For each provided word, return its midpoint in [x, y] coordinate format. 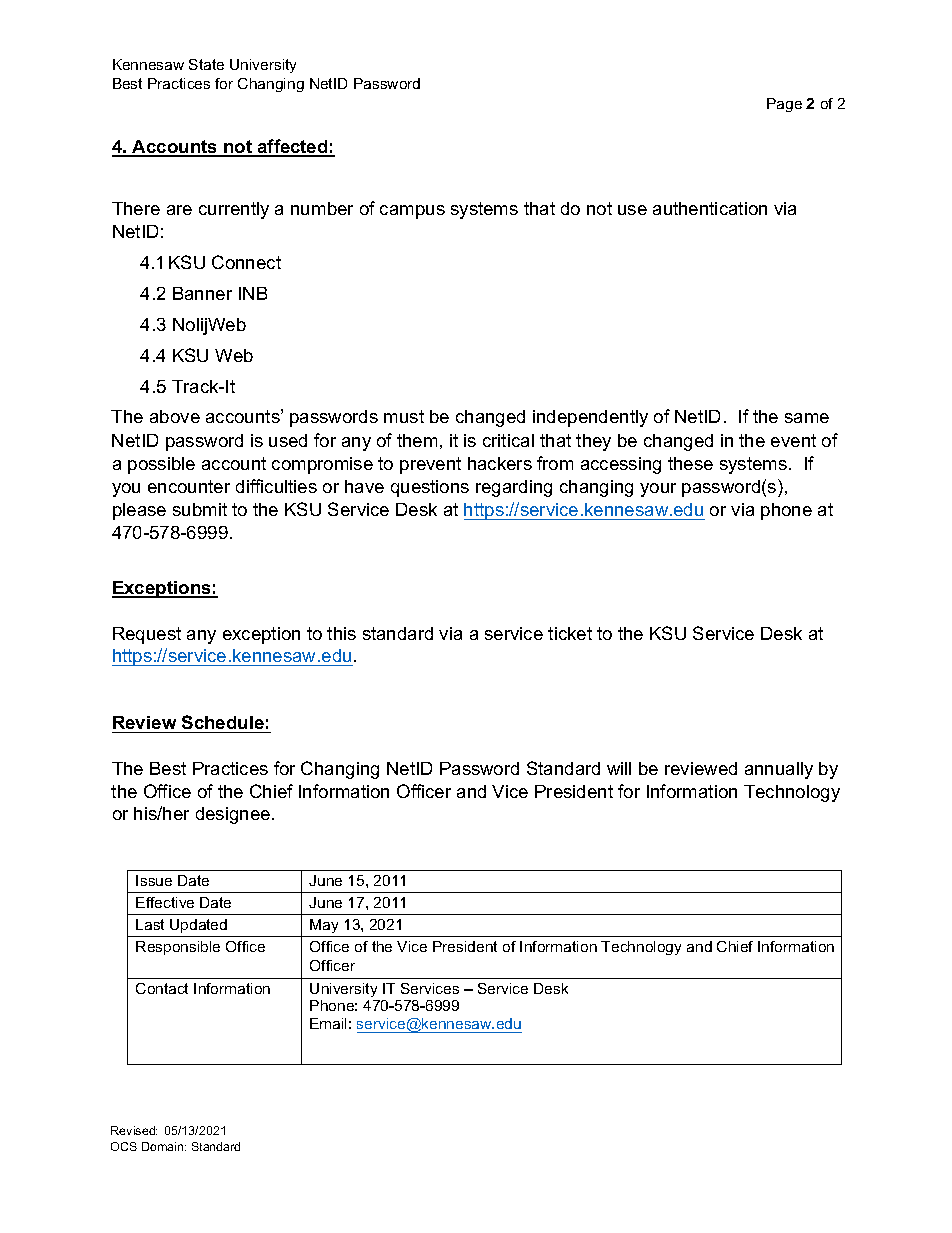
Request [147, 635]
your [658, 490]
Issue [154, 880]
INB [253, 293]
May [324, 926]
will [619, 768]
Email [328, 1023]
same [807, 418]
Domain [164, 1146]
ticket [570, 633]
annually [779, 770]
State [206, 64]
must [404, 416]
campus [412, 212]
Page [784, 105]
